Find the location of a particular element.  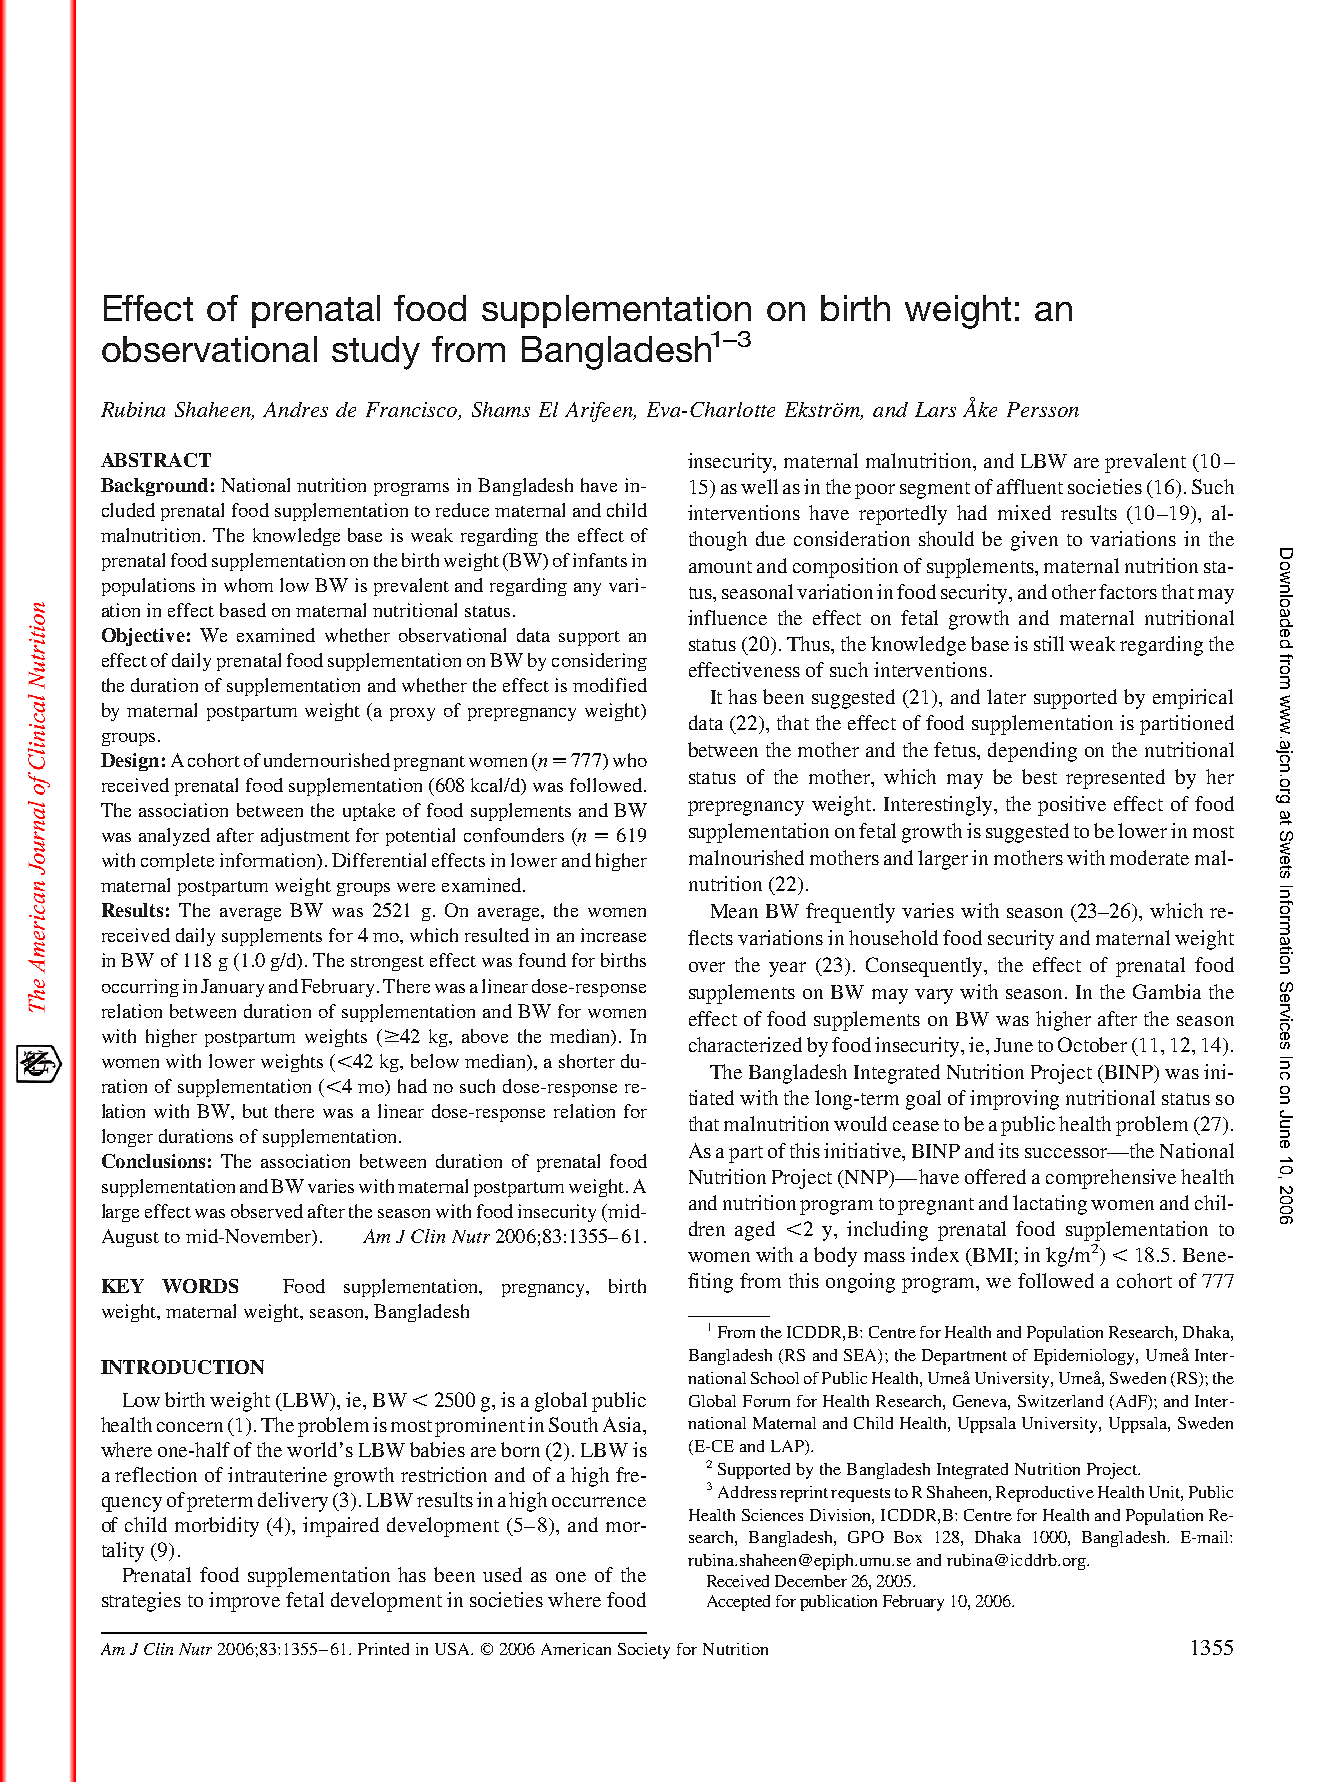

Shams is located at coordinates (501, 409).
